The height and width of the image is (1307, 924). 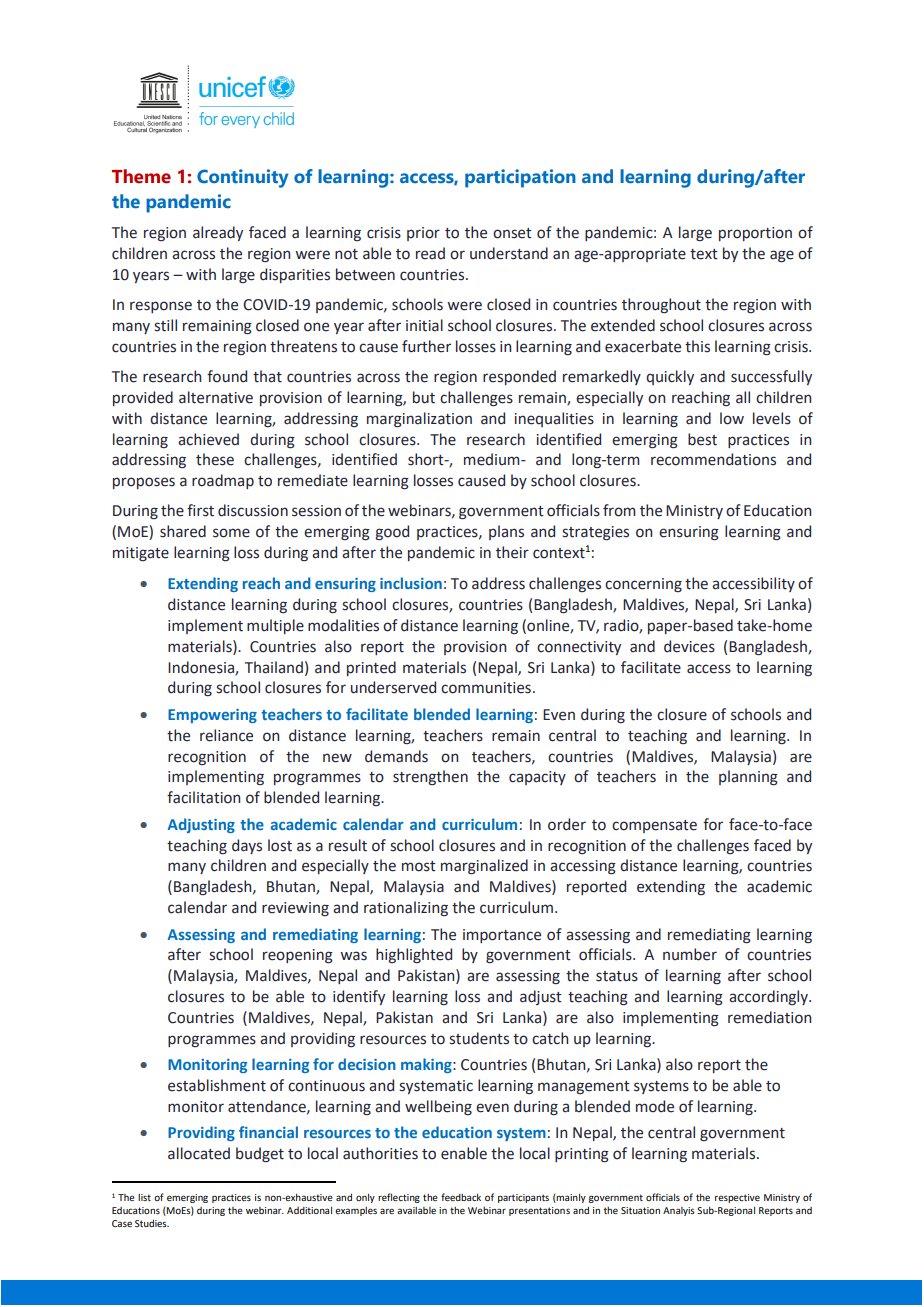 What do you see at coordinates (755, 234) in the image?
I see `proportion` at bounding box center [755, 234].
